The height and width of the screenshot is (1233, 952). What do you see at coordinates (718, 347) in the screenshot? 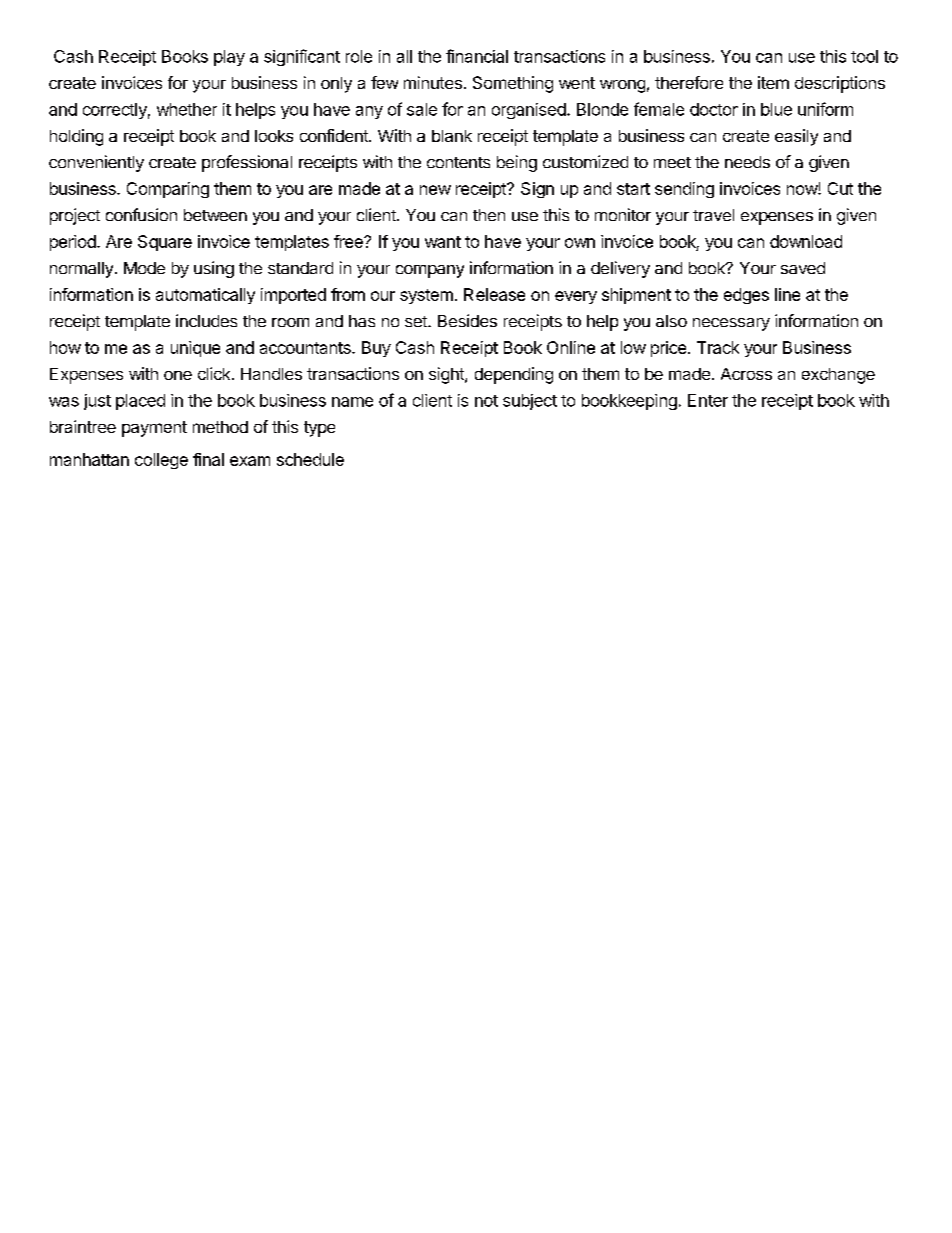
I see `Track` at bounding box center [718, 347].
